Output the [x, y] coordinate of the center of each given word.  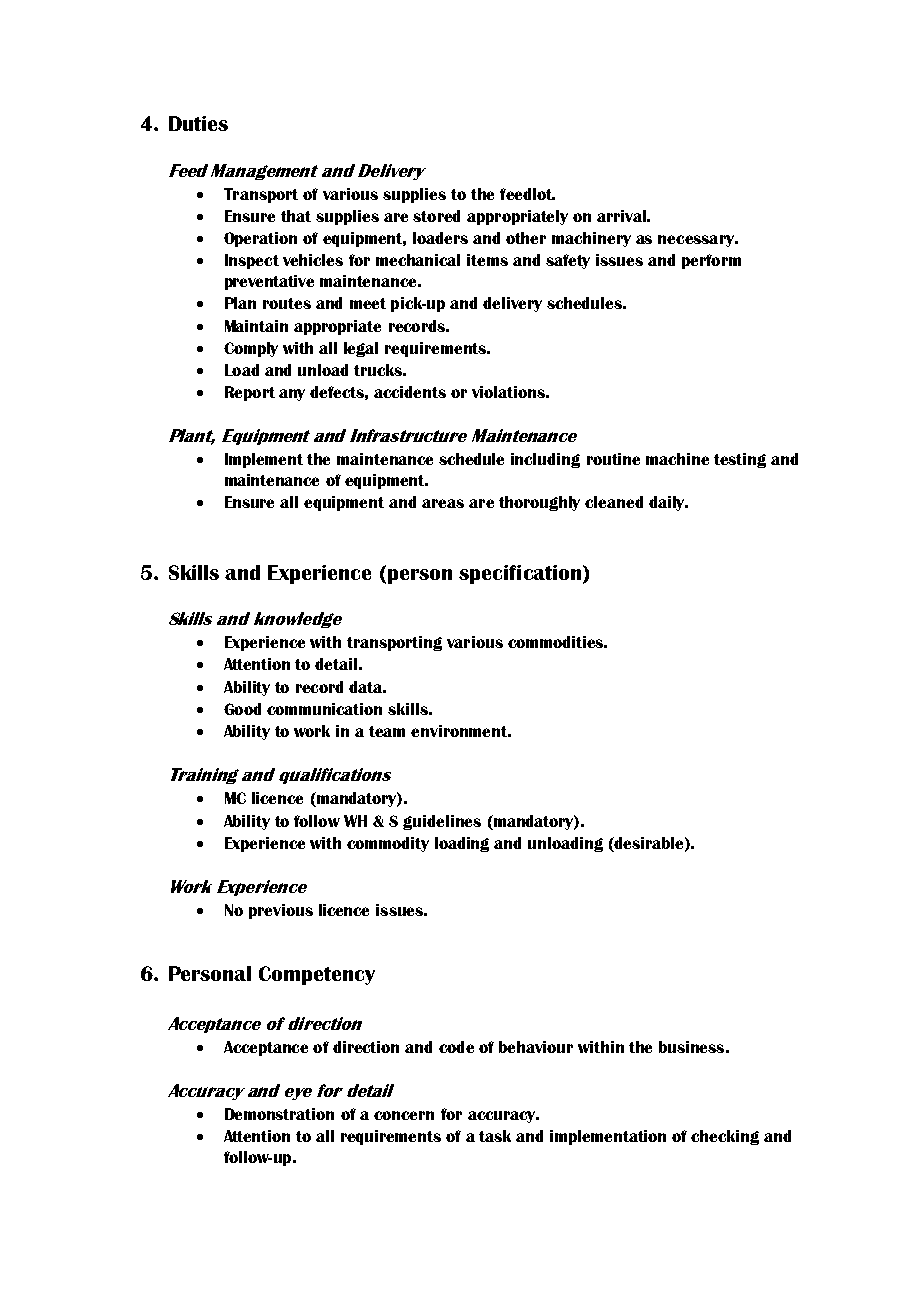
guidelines [442, 822]
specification [520, 574]
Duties [198, 123]
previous [281, 911]
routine [613, 459]
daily [668, 503]
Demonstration [279, 1114]
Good [242, 709]
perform [711, 261]
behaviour [536, 1047]
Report [250, 393]
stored [436, 216]
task [495, 1136]
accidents [410, 392]
